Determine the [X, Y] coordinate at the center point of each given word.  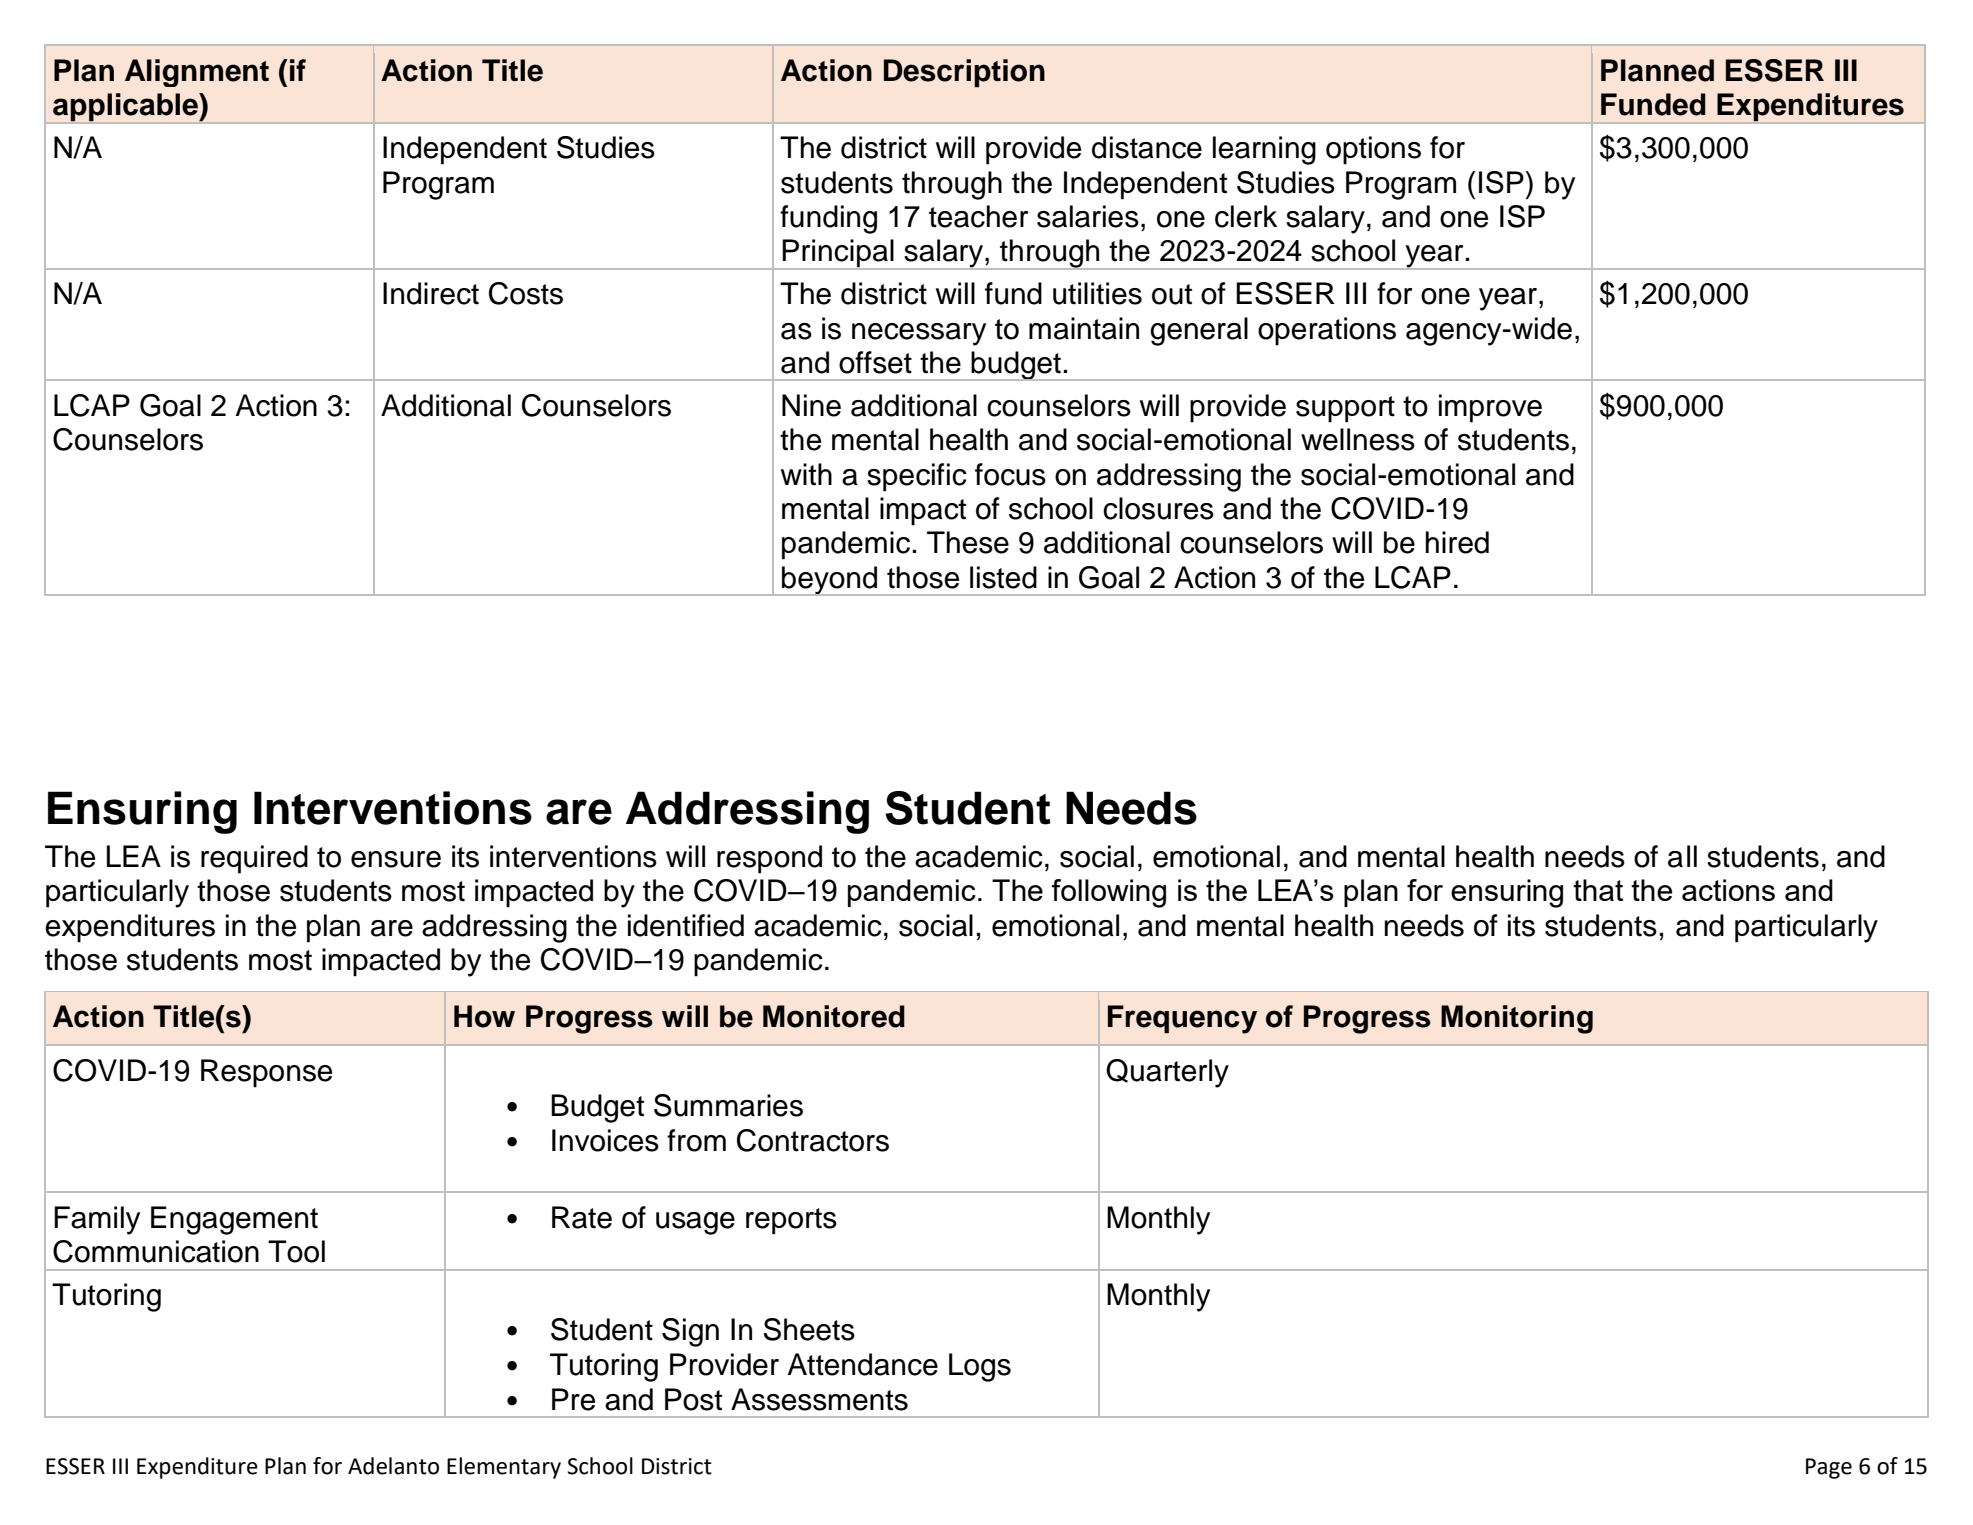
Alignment [197, 73]
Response [266, 1073]
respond [769, 859]
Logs [980, 1367]
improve [1490, 408]
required [254, 859]
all [1682, 856]
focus [1010, 474]
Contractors [813, 1140]
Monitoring [1517, 1019]
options [1373, 150]
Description [964, 73]
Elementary [504, 1468]
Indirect [431, 293]
